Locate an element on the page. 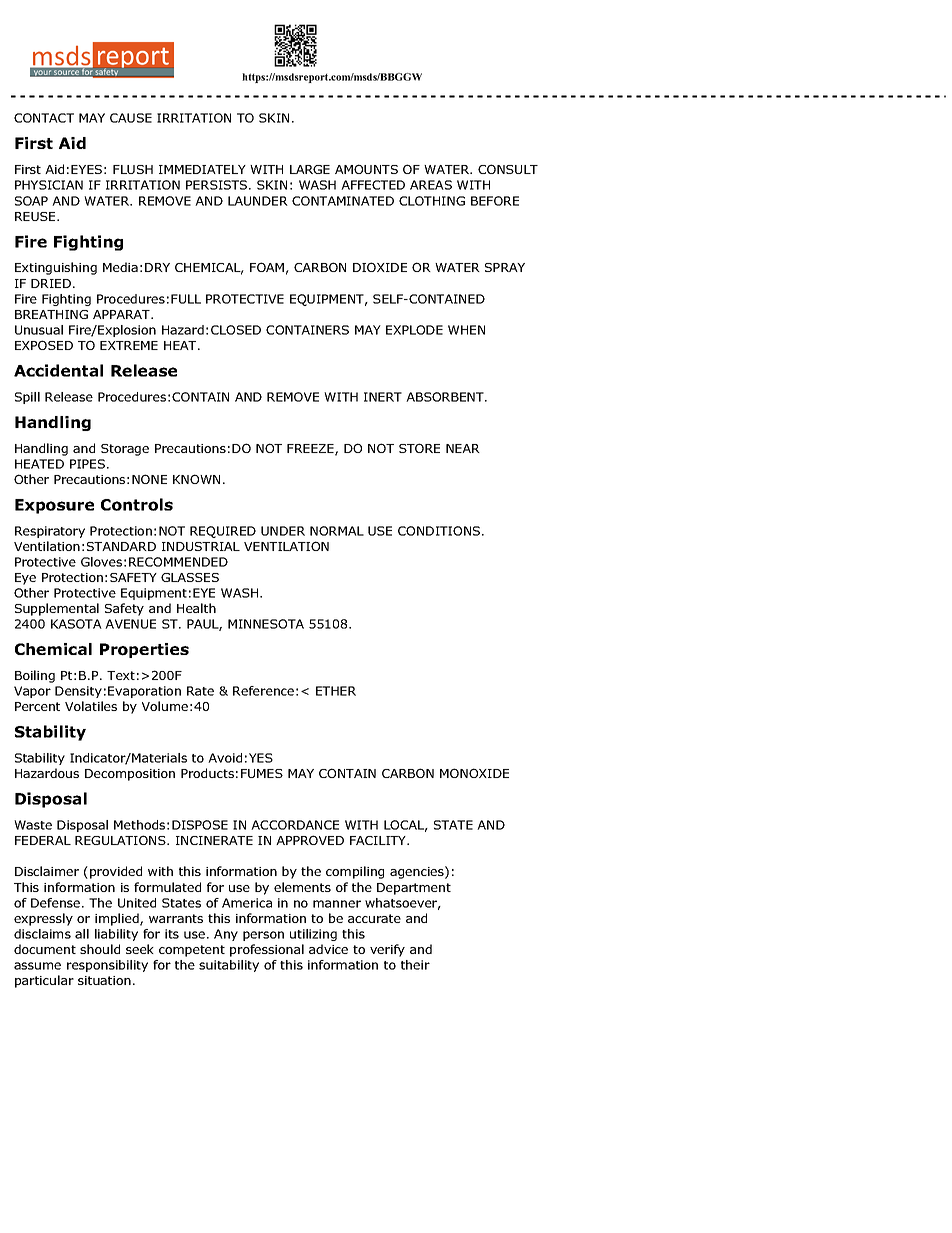 The width and height of the image is (952, 1233). ACCORDANCE is located at coordinates (295, 825).
